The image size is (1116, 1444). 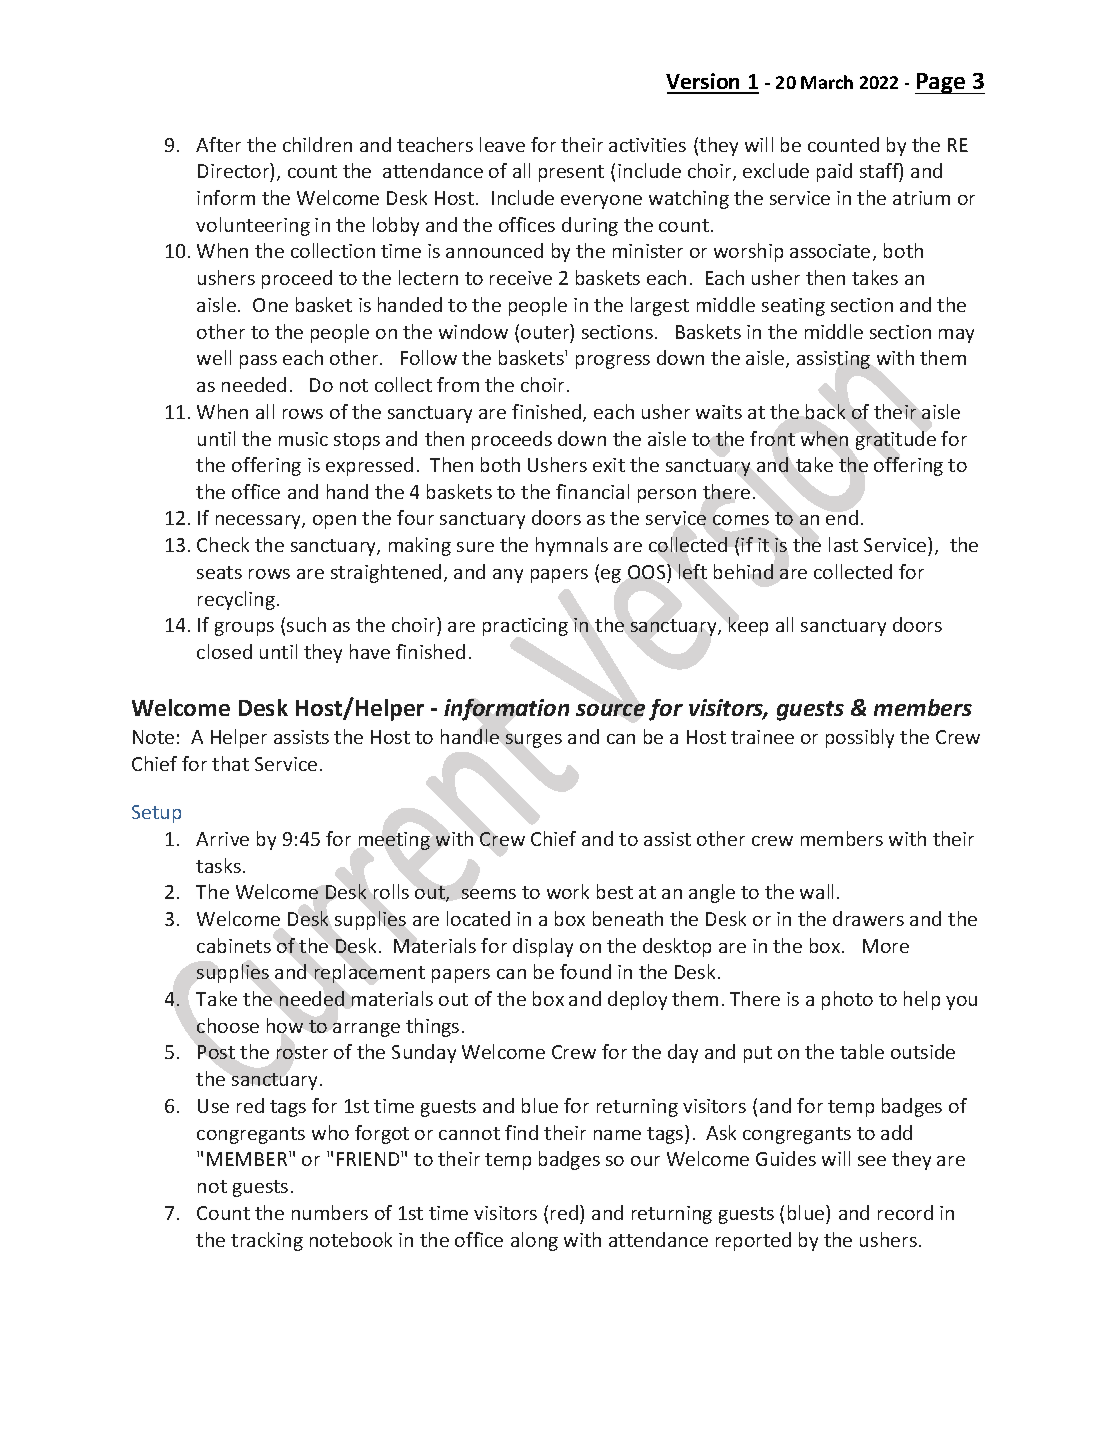 I want to click on tracking, so click(x=267, y=1241).
